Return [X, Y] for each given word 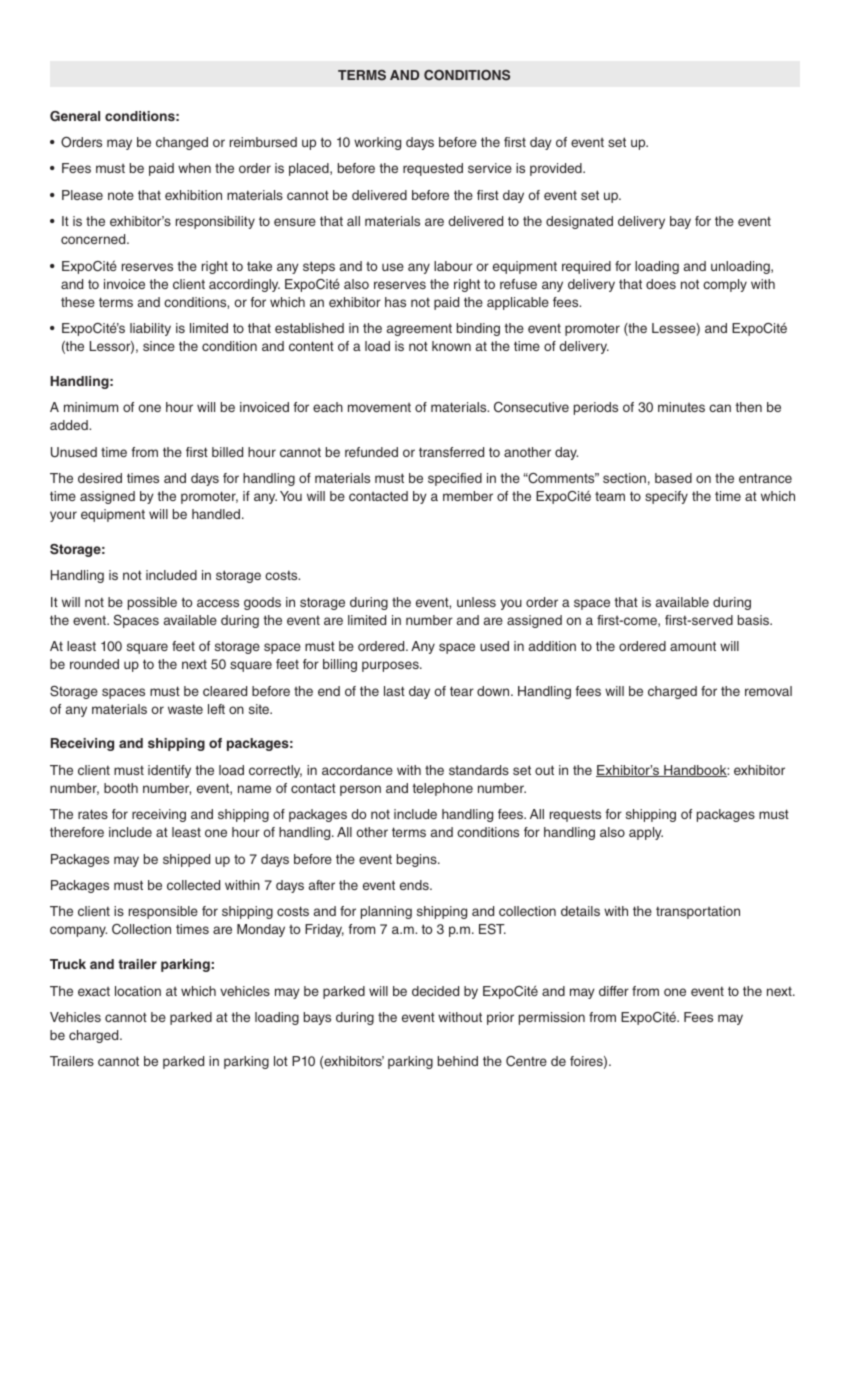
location [138, 991]
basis [755, 620]
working [377, 143]
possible [152, 603]
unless [476, 602]
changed [182, 143]
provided [557, 169]
